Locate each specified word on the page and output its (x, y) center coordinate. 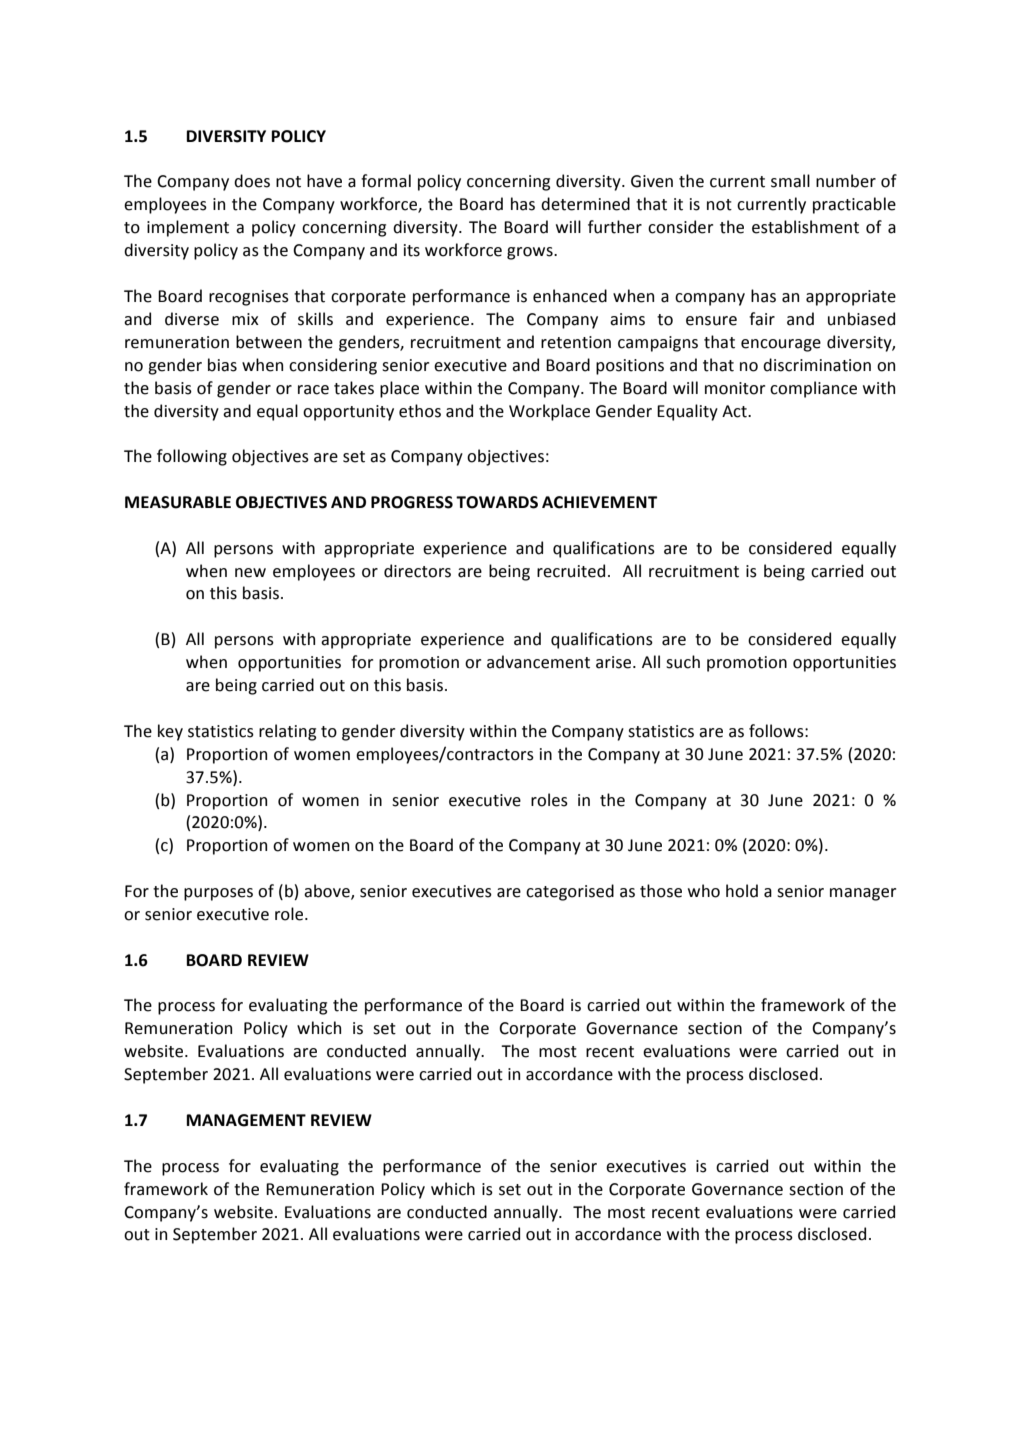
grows (531, 253)
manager (863, 894)
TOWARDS (497, 502)
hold (742, 891)
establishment (805, 227)
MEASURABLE (178, 502)
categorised (570, 892)
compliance (813, 389)
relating (287, 732)
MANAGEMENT (246, 1120)
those (661, 891)
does (252, 181)
